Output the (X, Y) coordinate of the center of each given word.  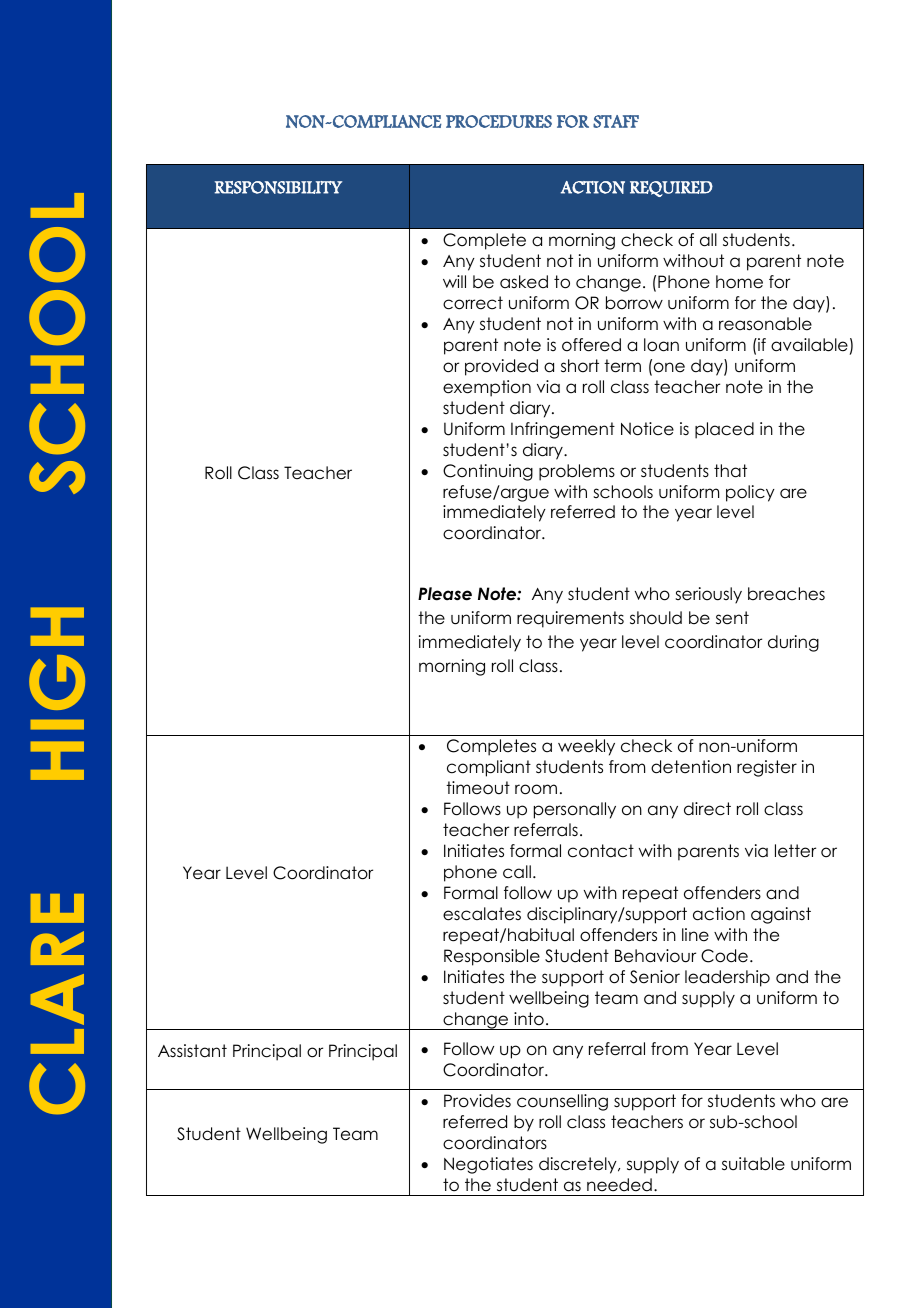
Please (445, 594)
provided (501, 367)
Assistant (192, 1051)
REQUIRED (671, 189)
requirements (570, 619)
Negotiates (488, 1165)
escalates (482, 914)
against (781, 915)
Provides (477, 1101)
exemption (487, 388)
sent (732, 618)
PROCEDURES (499, 121)
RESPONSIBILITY (278, 187)
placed (724, 430)
